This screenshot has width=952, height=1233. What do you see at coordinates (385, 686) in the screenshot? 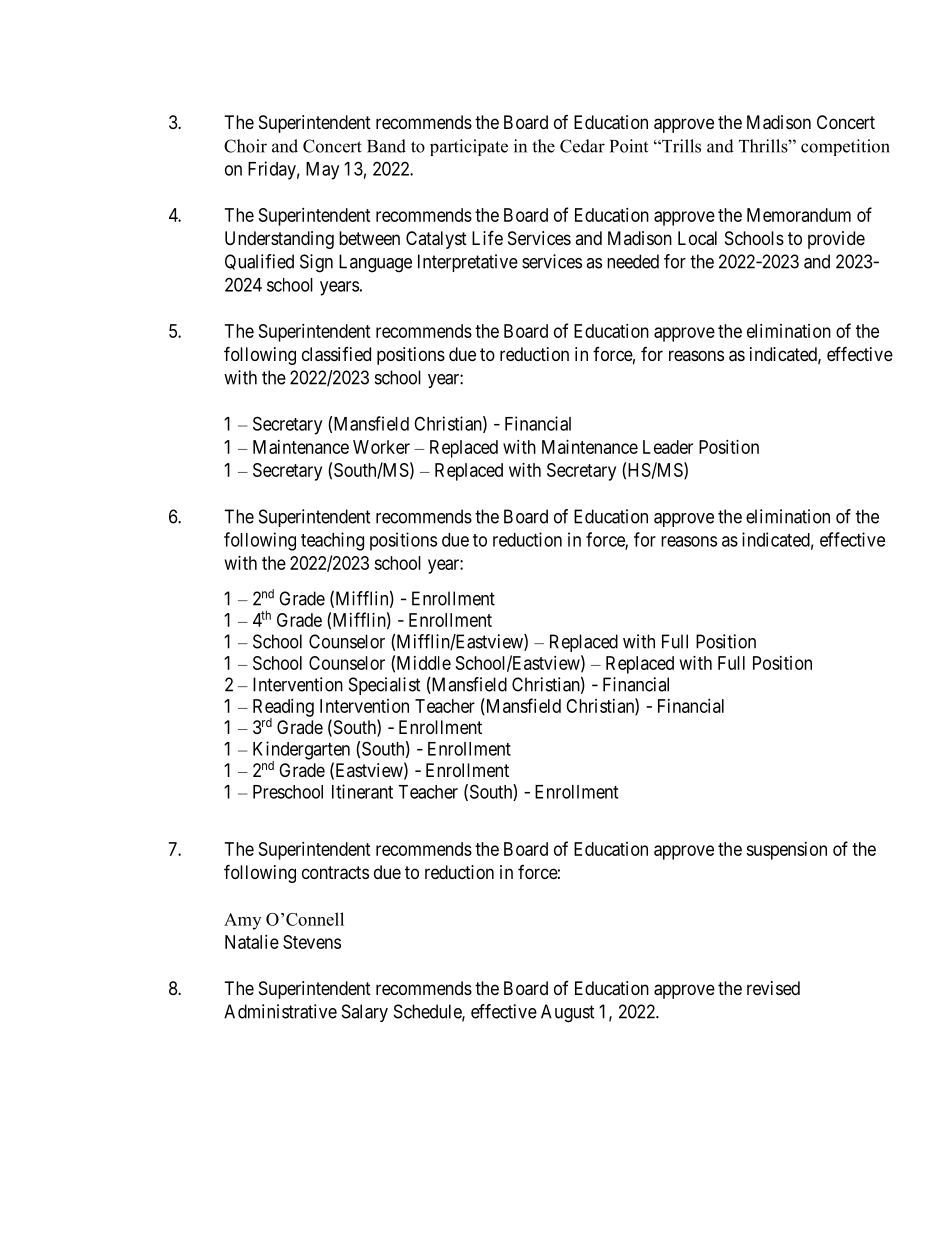
I see `Specialist` at bounding box center [385, 686].
